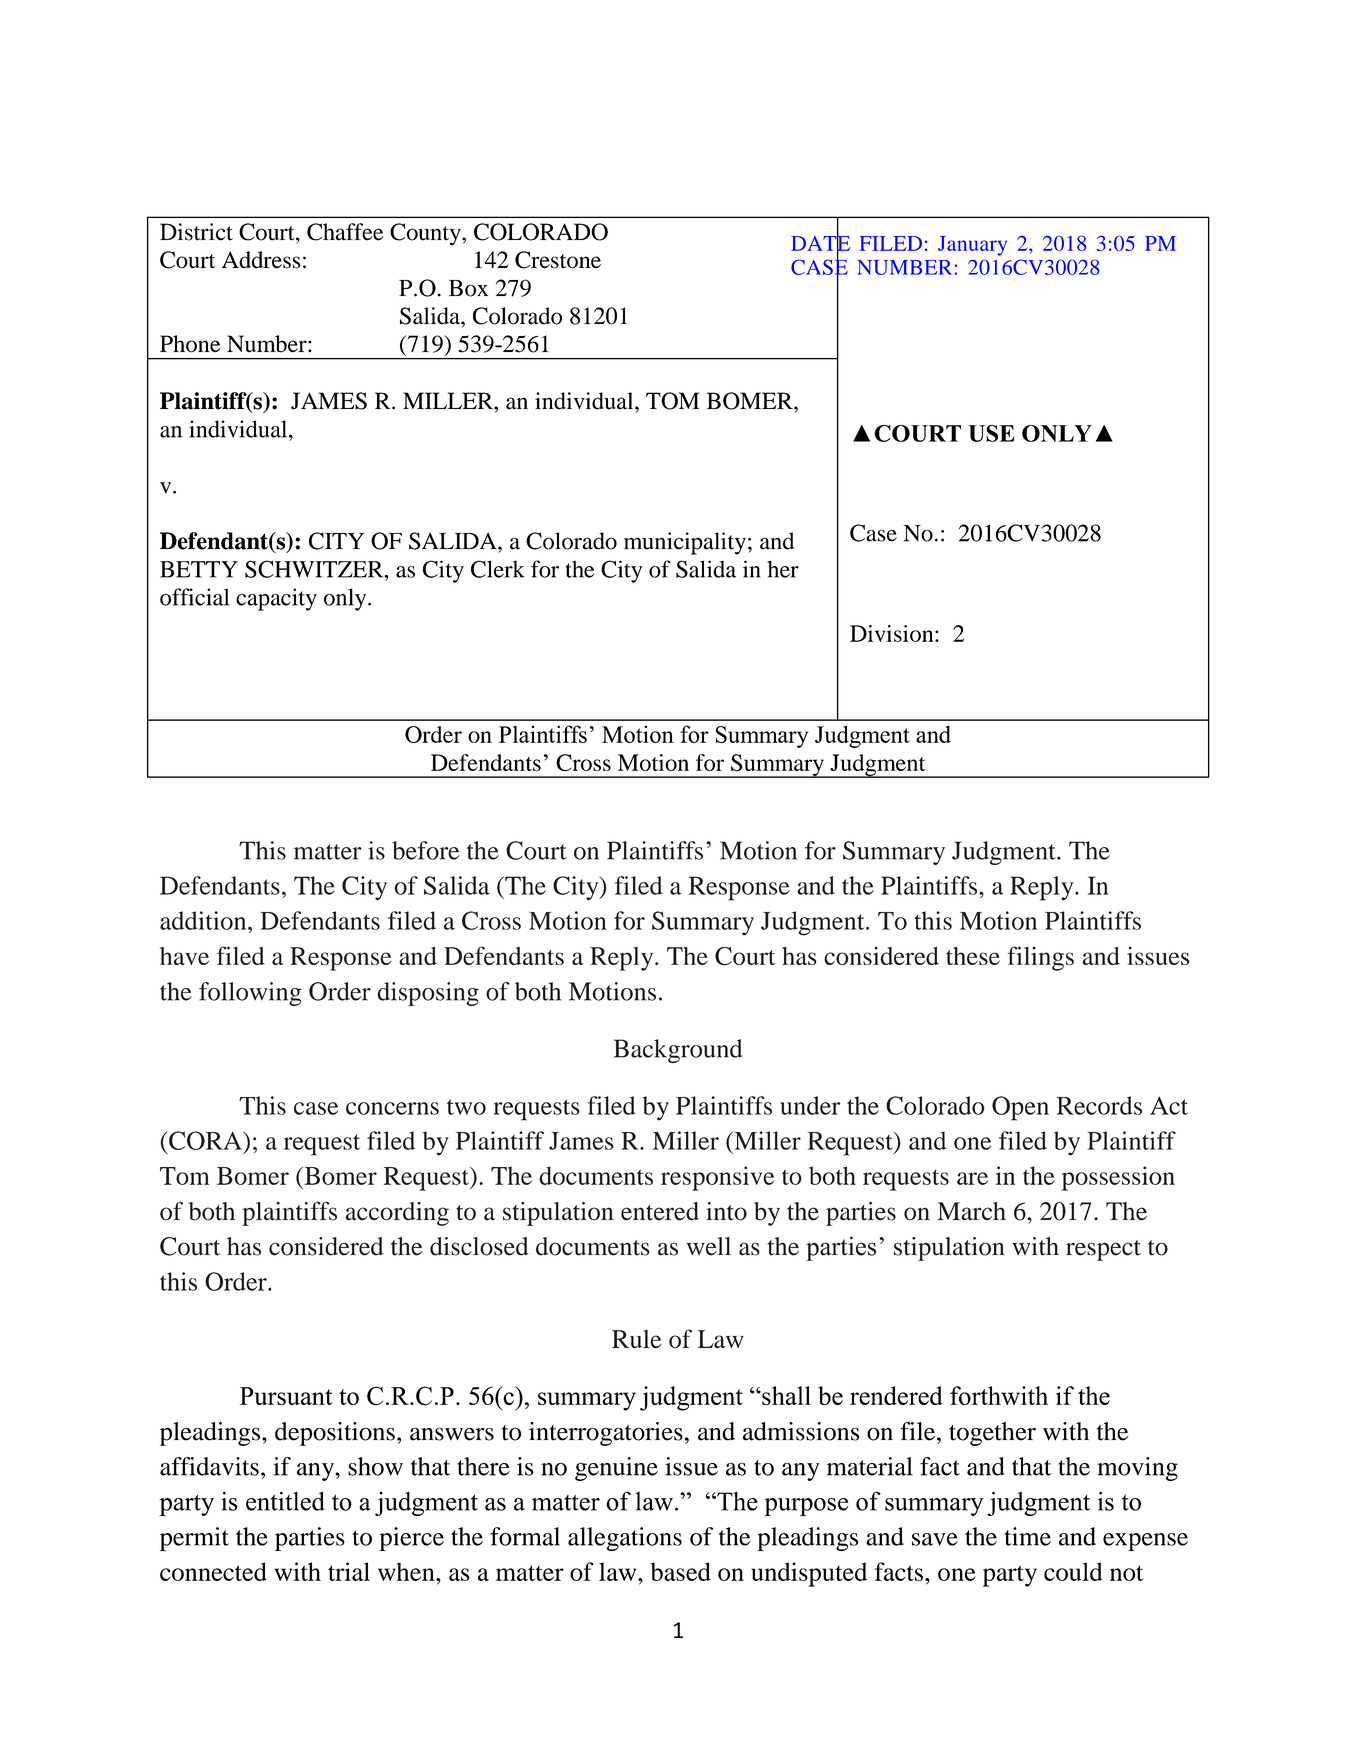 The width and height of the screenshot is (1356, 1754). I want to click on January, so click(972, 246).
